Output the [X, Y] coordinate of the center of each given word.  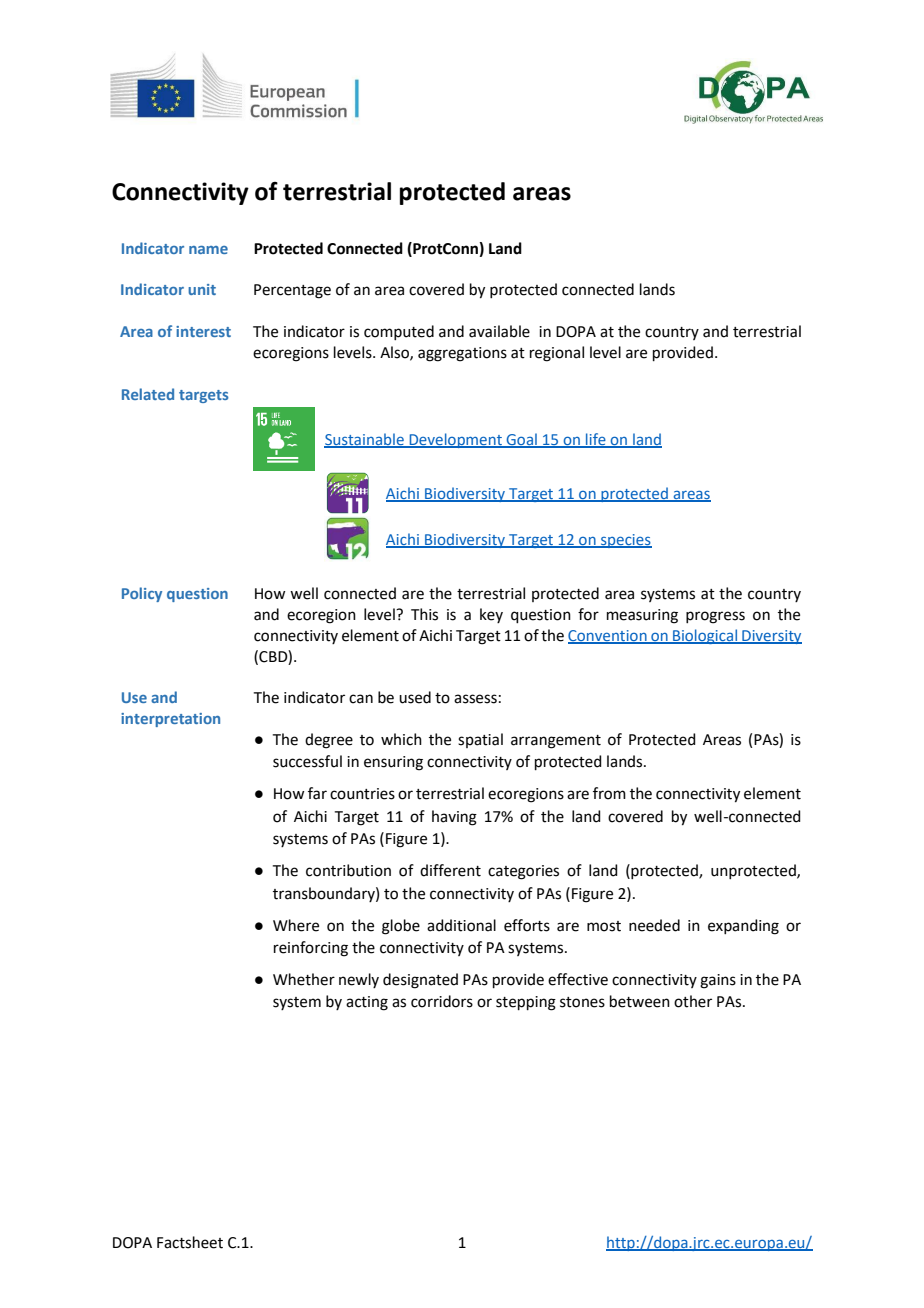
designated [420, 981]
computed [399, 332]
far [317, 793]
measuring [642, 616]
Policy [142, 594]
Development [455, 440]
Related [148, 394]
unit [202, 289]
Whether [304, 979]
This [424, 614]
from [609, 793]
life [596, 440]
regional [557, 354]
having [454, 818]
